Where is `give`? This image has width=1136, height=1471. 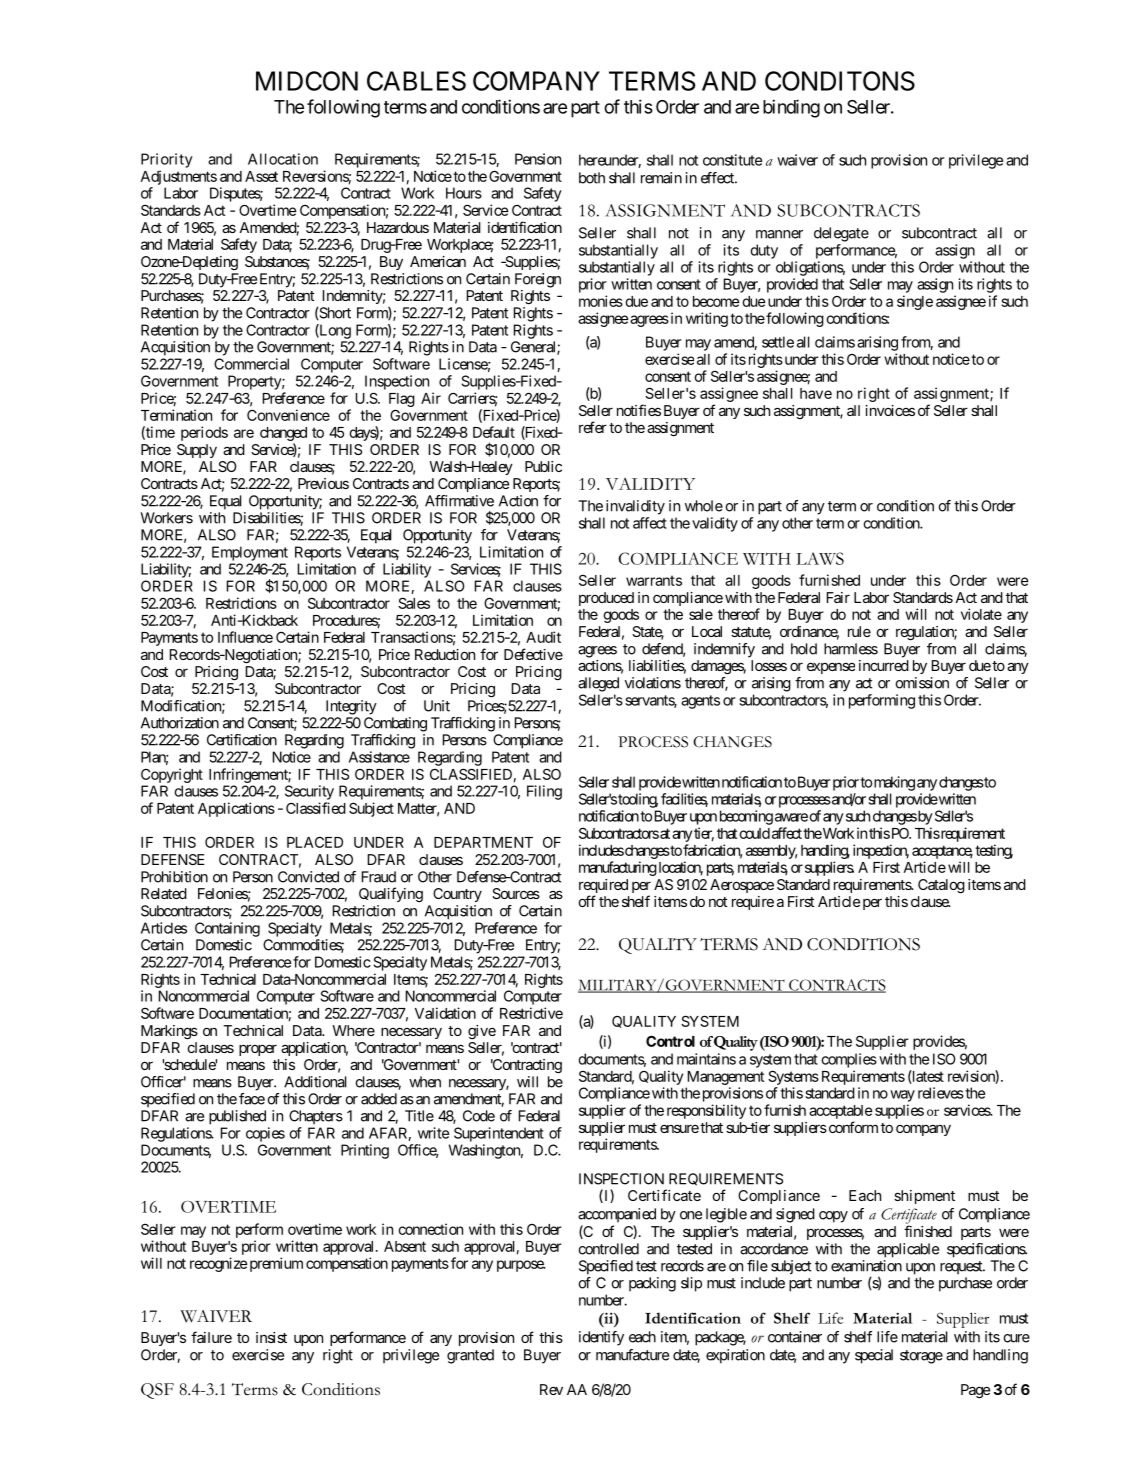 give is located at coordinates (482, 1032).
